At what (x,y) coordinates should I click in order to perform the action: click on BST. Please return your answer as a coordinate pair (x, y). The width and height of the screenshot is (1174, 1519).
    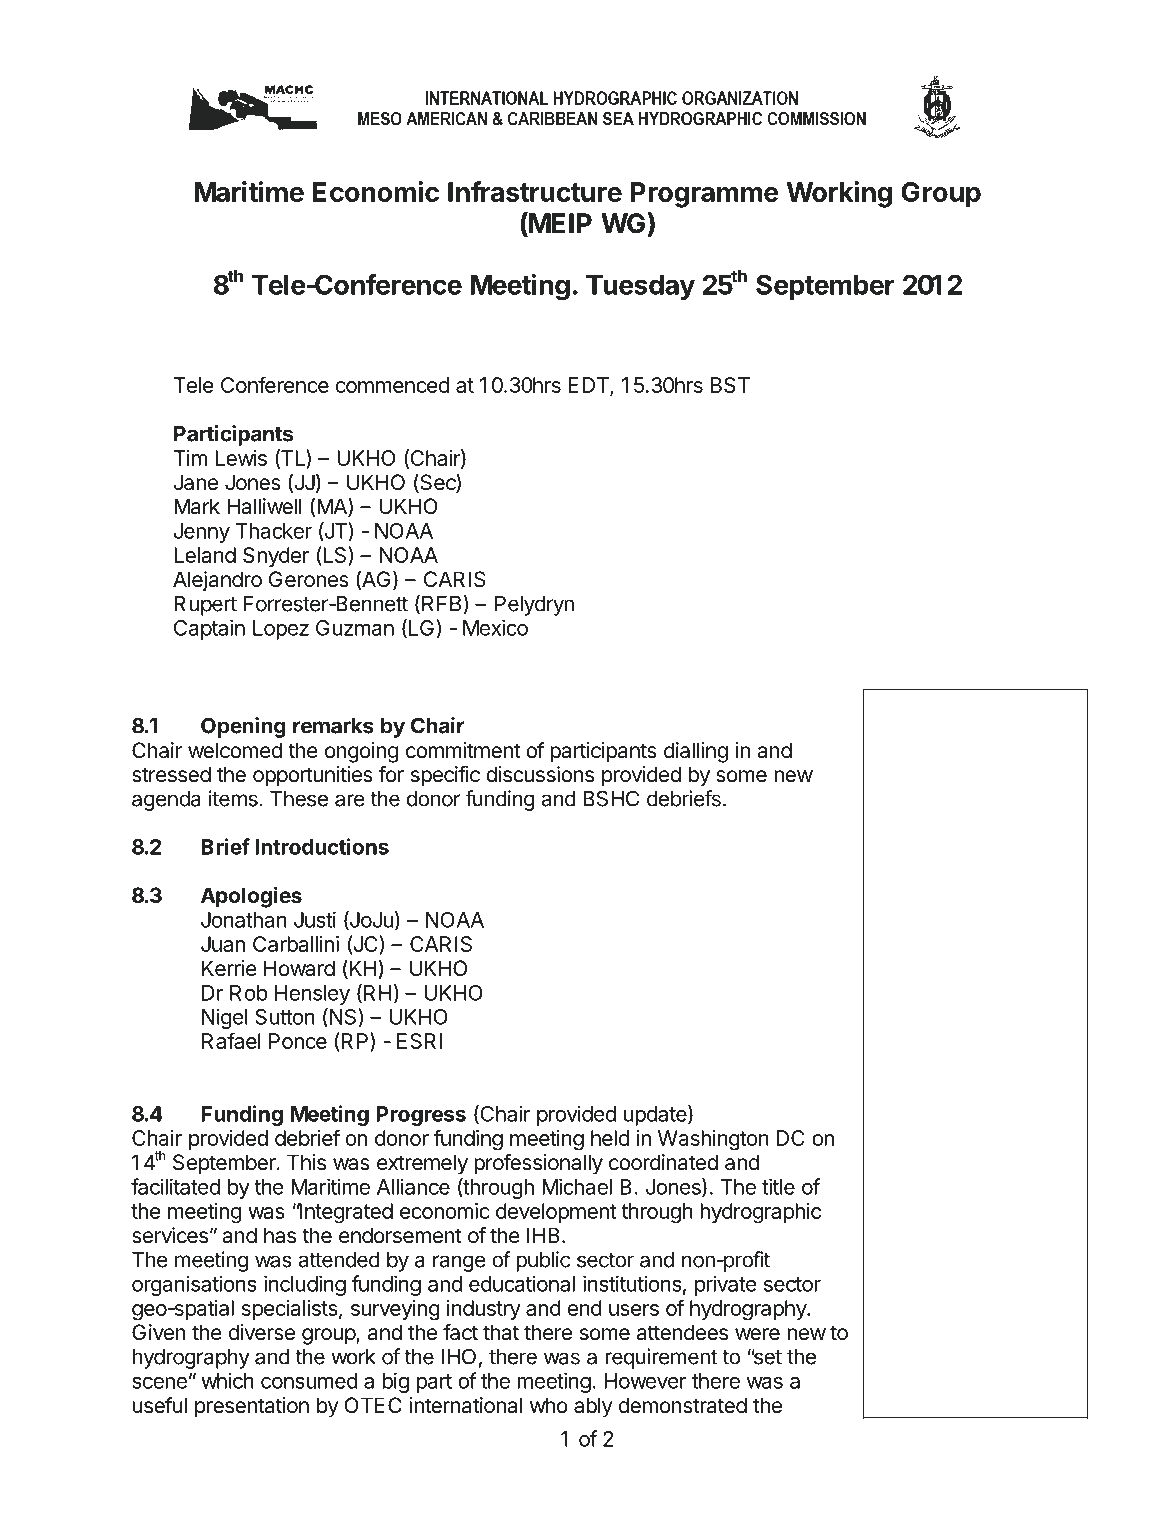
    Looking at the image, I should click on (730, 385).
